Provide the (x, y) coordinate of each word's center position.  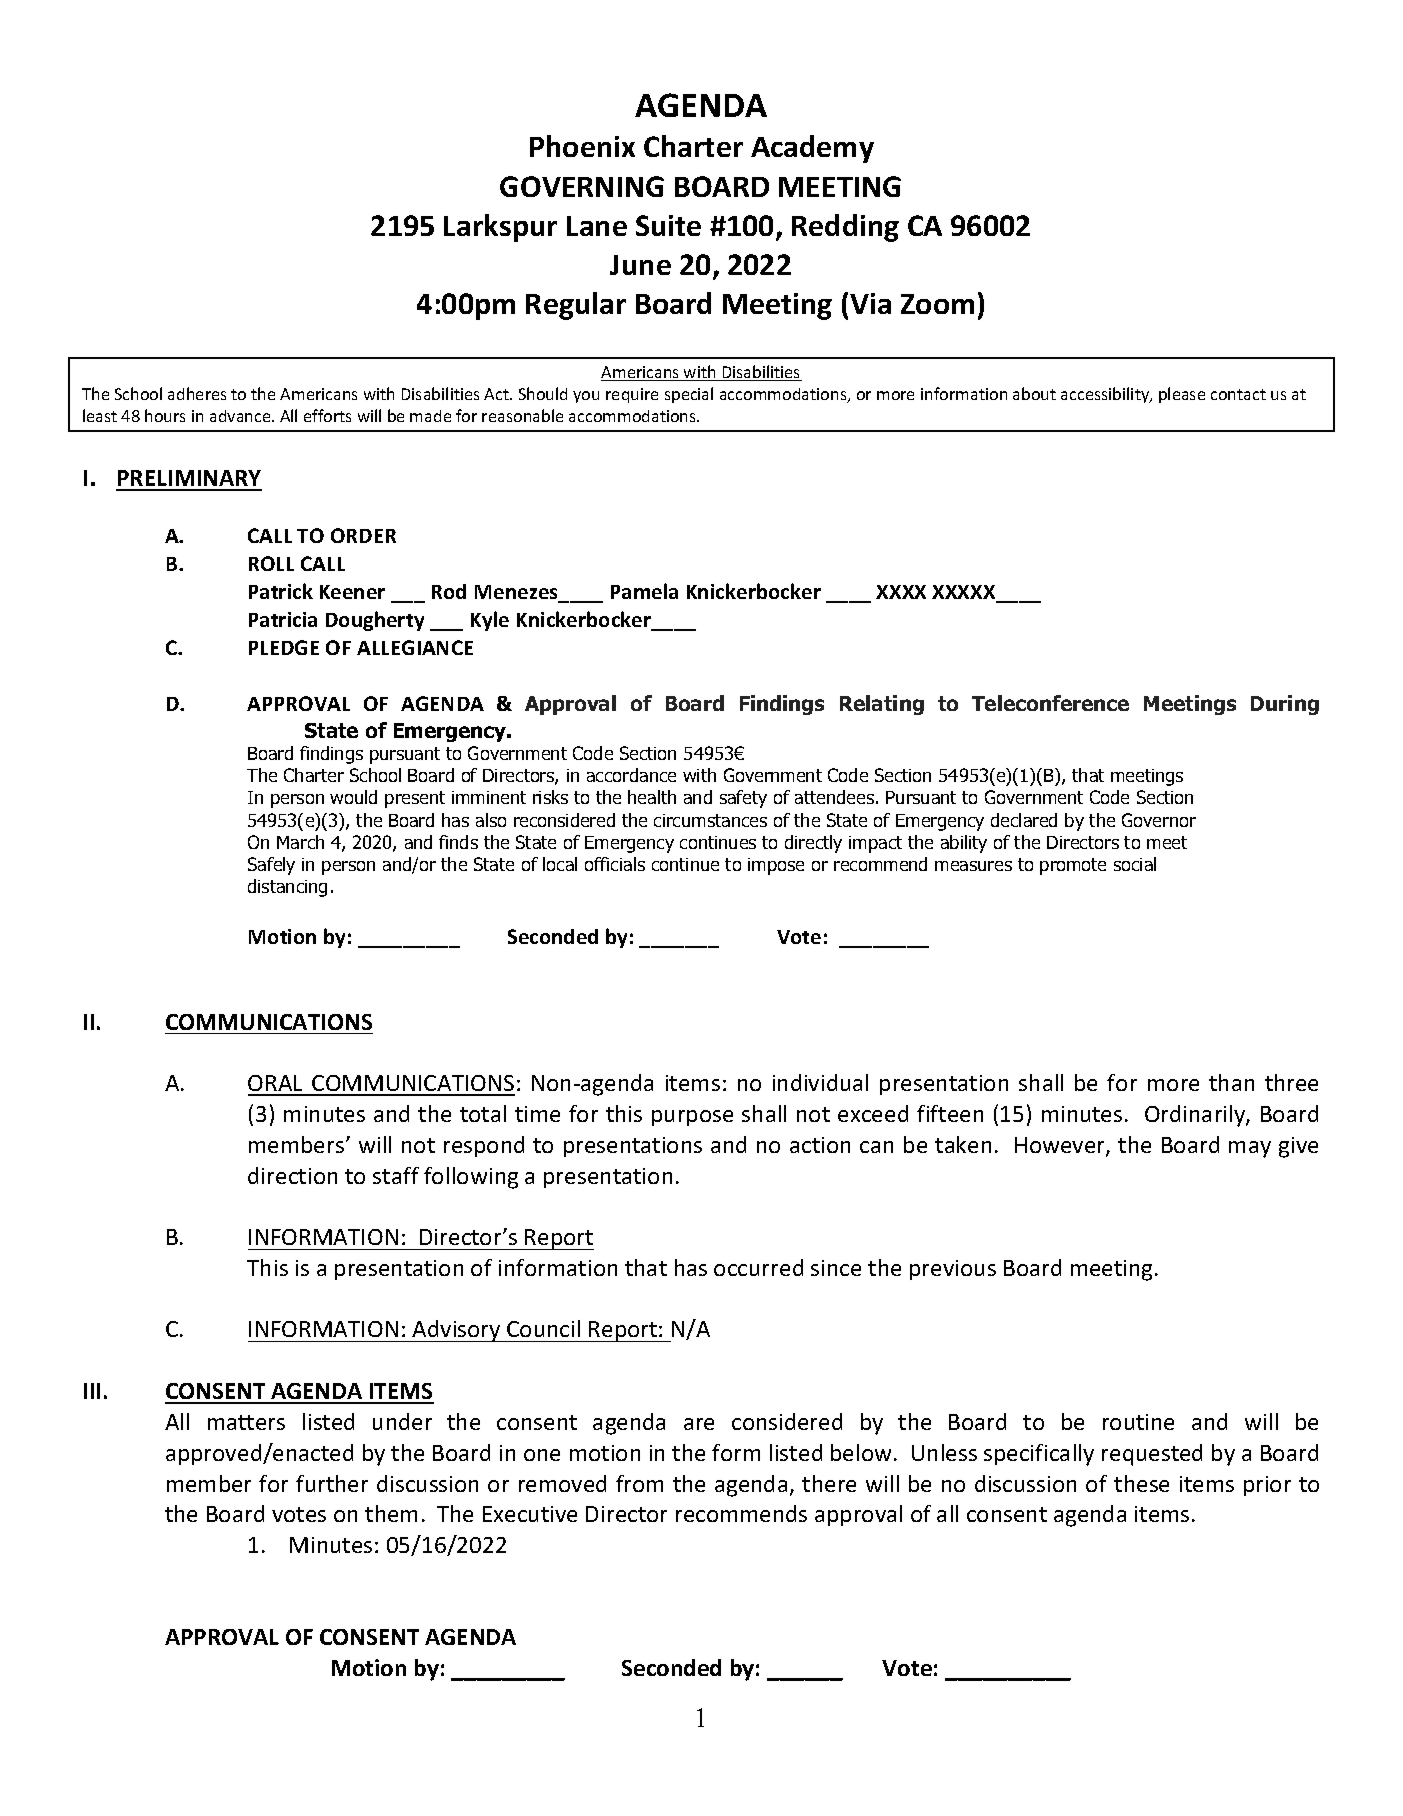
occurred (758, 1267)
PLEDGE (284, 647)
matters (246, 1422)
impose (776, 866)
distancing (287, 888)
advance (241, 416)
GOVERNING (582, 186)
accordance (631, 775)
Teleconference (1050, 703)
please (1182, 395)
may (1250, 1149)
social (1135, 864)
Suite (668, 225)
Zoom (937, 304)
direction (292, 1175)
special (689, 395)
